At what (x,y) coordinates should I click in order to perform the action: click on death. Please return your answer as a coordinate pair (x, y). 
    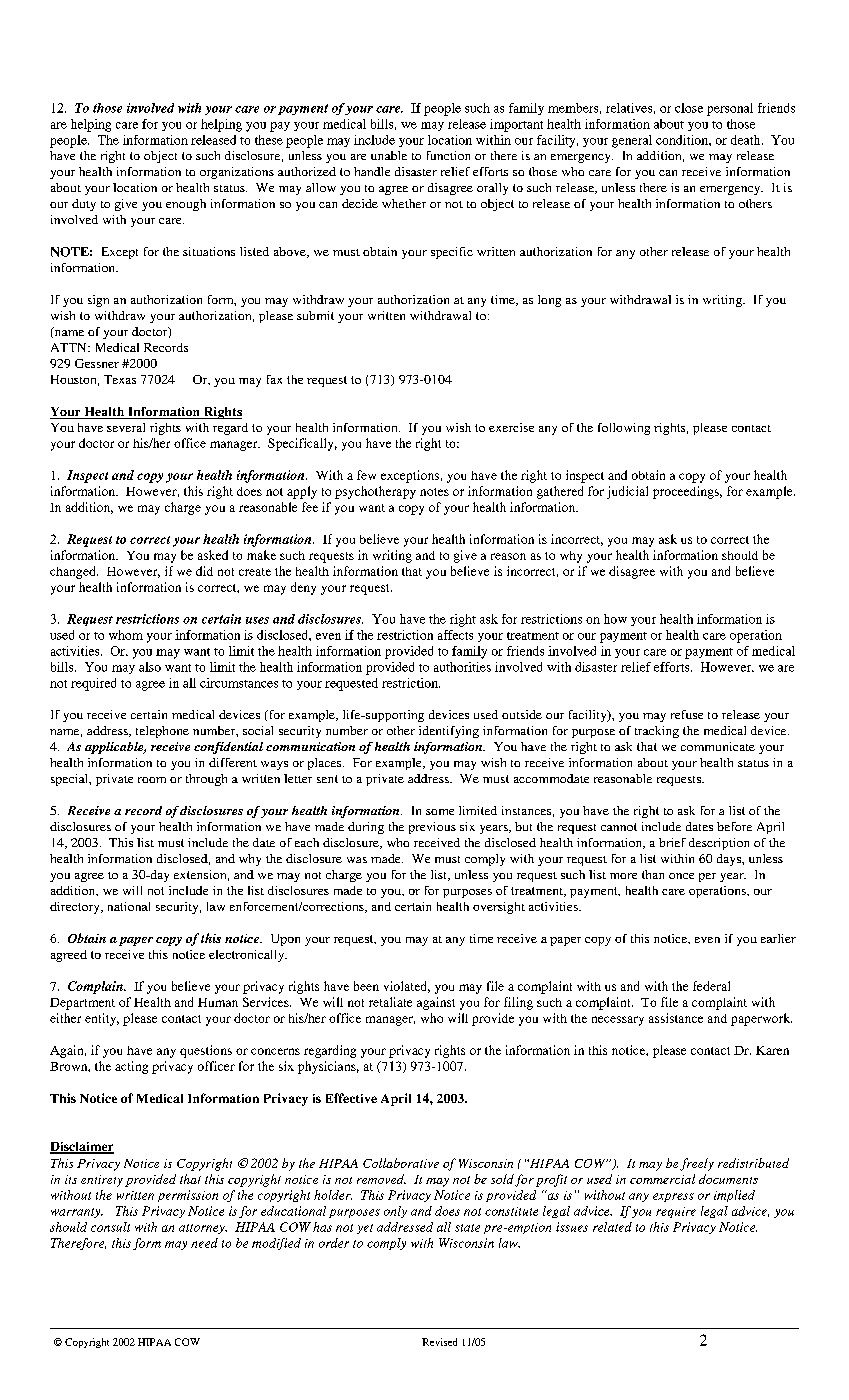
    Looking at the image, I should click on (747, 140).
